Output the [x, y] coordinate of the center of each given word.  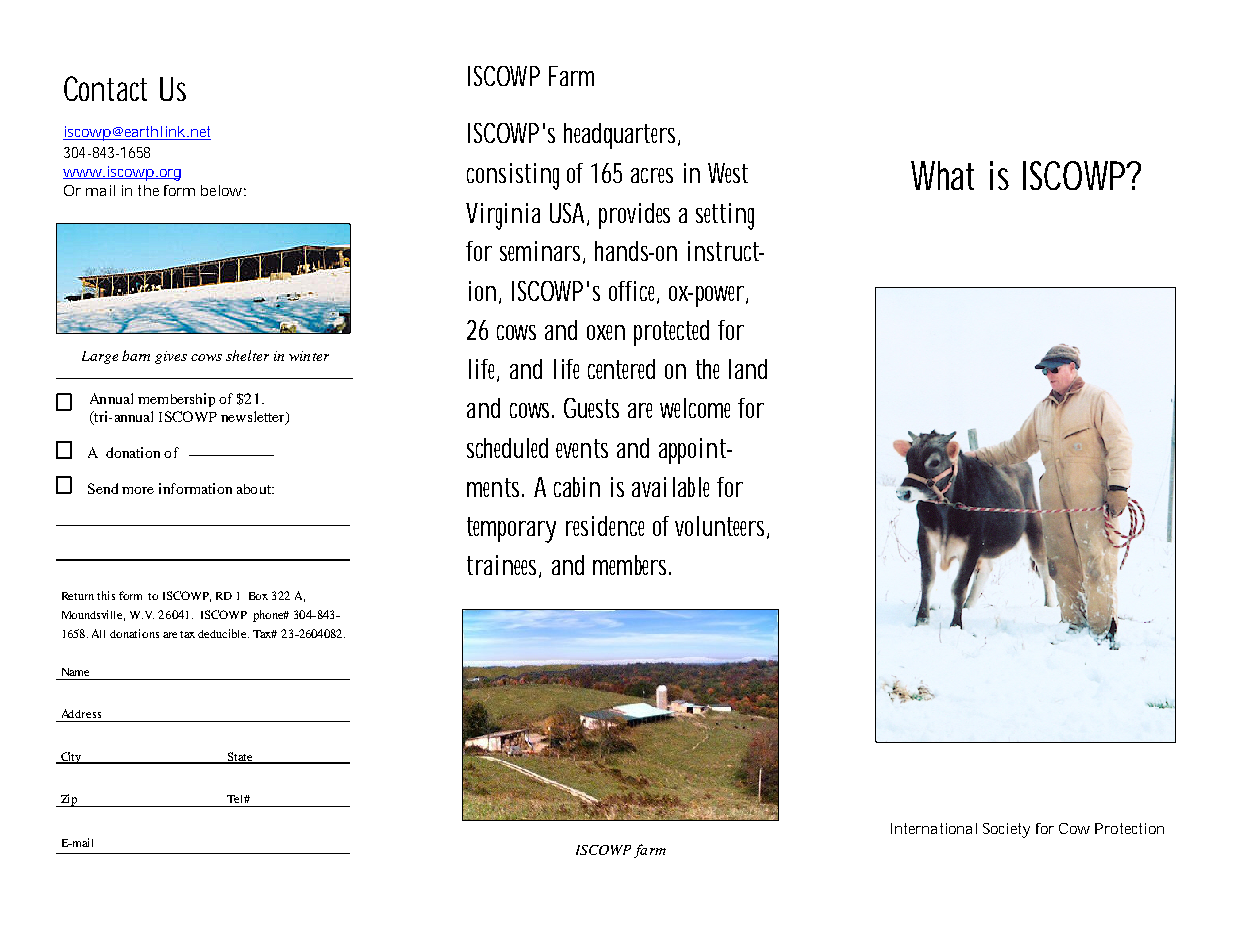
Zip [69, 800]
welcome [699, 408]
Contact [105, 88]
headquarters [622, 136]
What [942, 175]
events [582, 448]
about [255, 489]
